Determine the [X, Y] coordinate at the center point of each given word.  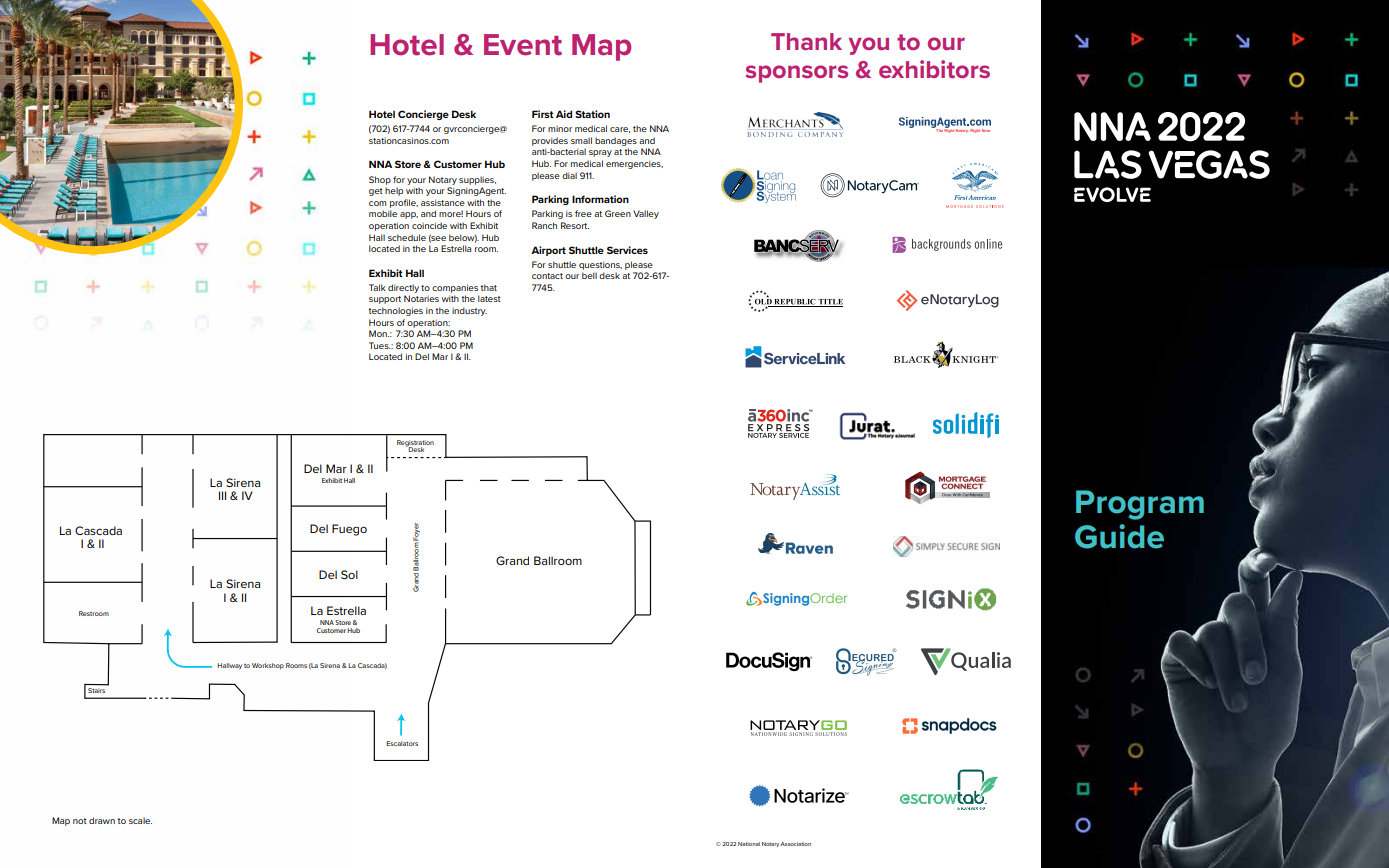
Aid [564, 114]
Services [627, 250]
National [749, 844]
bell [589, 275]
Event [523, 45]
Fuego [349, 530]
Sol [349, 574]
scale [140, 820]
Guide [1119, 536]
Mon [379, 333]
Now [986, 130]
